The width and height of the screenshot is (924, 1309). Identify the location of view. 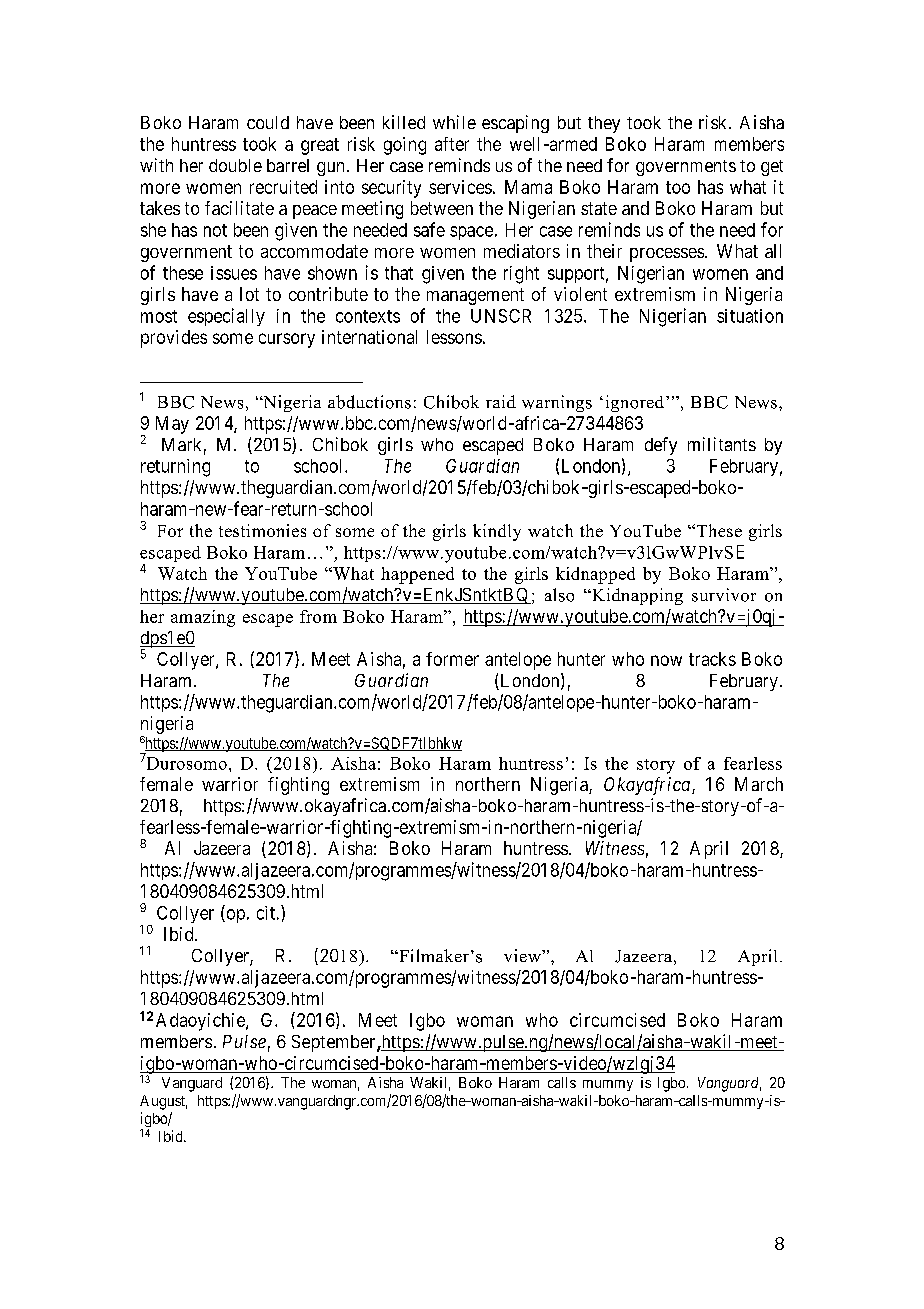
(523, 955).
